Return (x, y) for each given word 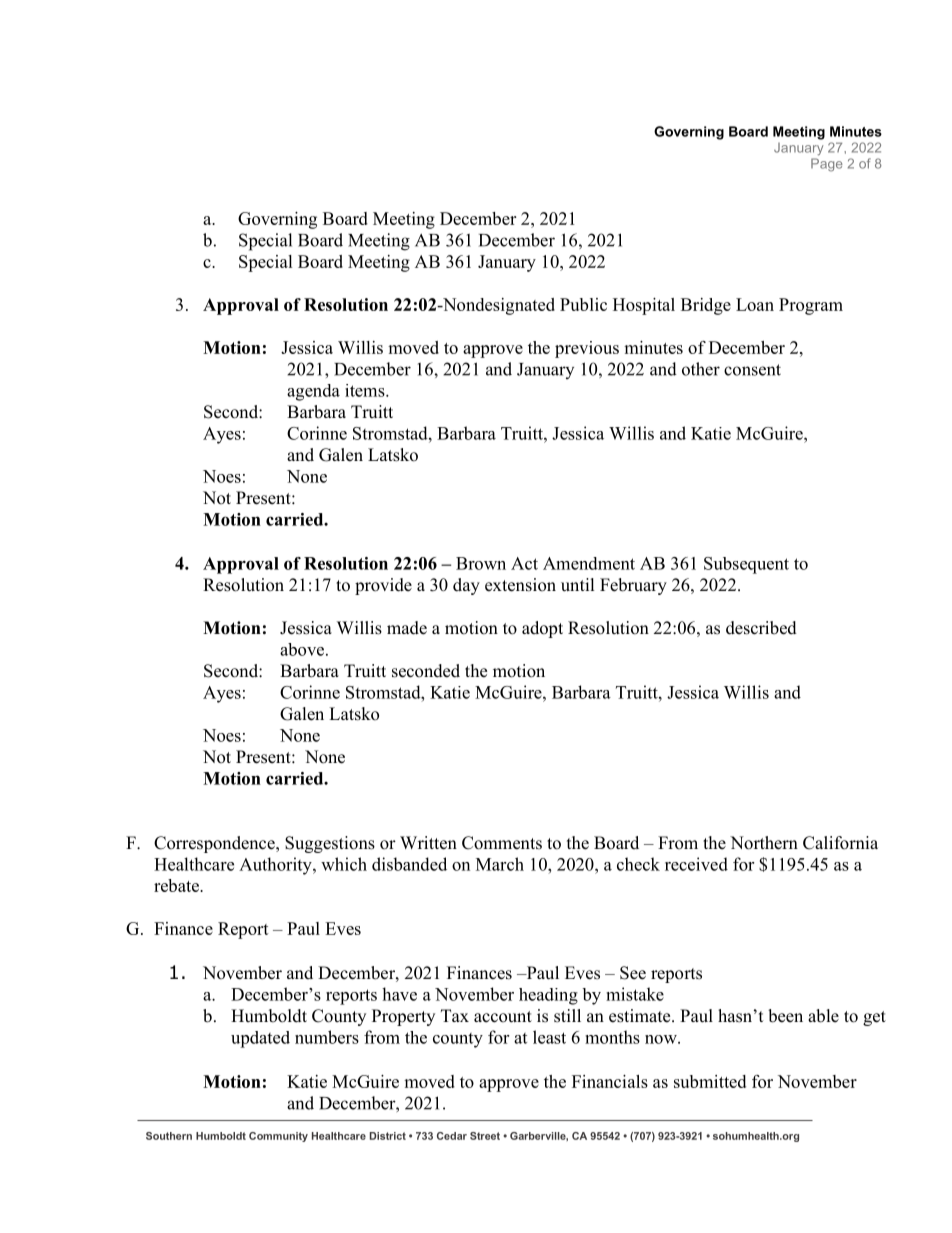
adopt (542, 629)
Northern (764, 843)
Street (485, 1136)
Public (583, 304)
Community (278, 1137)
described (761, 628)
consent (752, 370)
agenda (313, 392)
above (302, 649)
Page (827, 165)
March (500, 864)
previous (587, 349)
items (366, 390)
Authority (276, 866)
